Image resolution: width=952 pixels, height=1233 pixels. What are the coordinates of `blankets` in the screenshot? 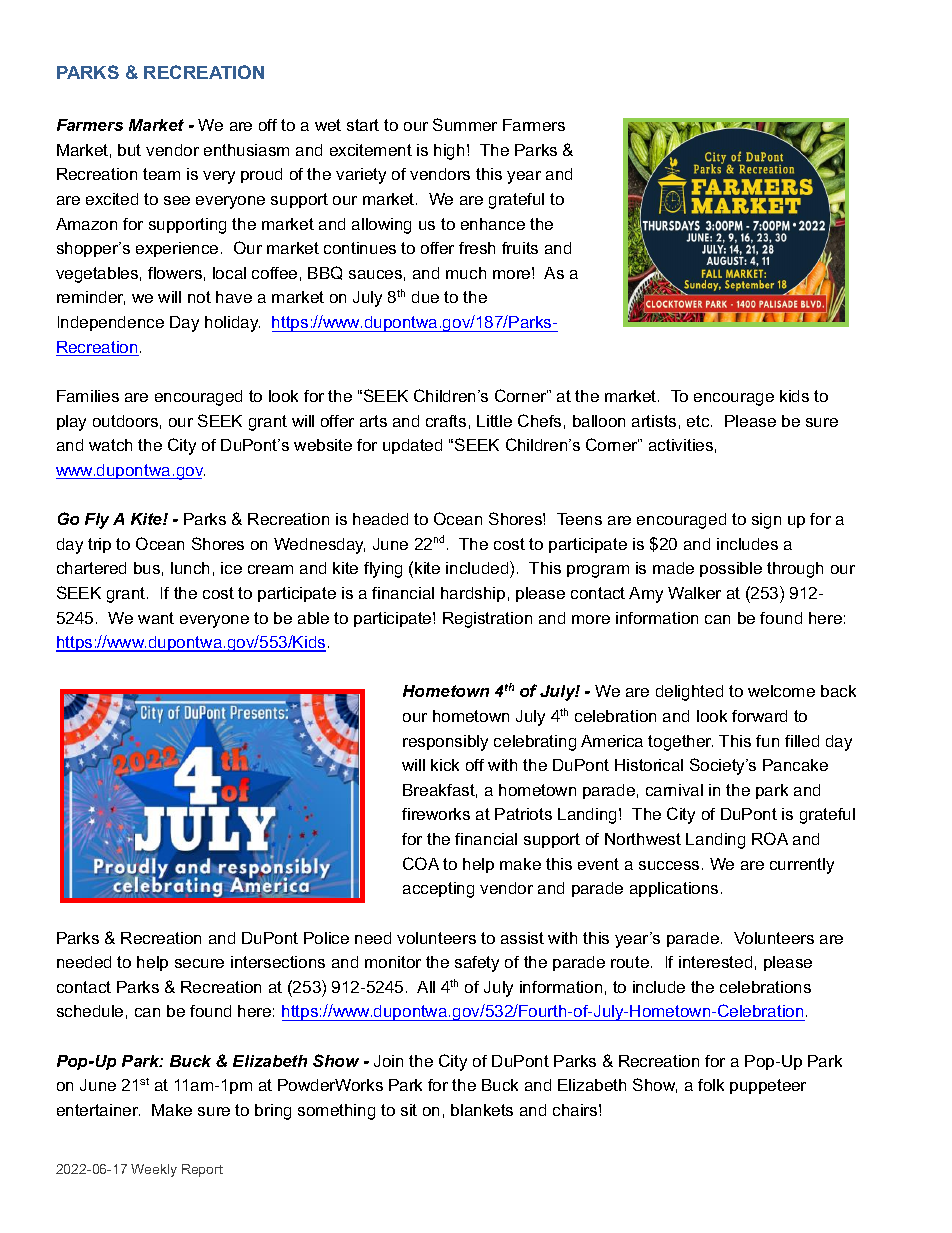 It's located at (482, 1110).
